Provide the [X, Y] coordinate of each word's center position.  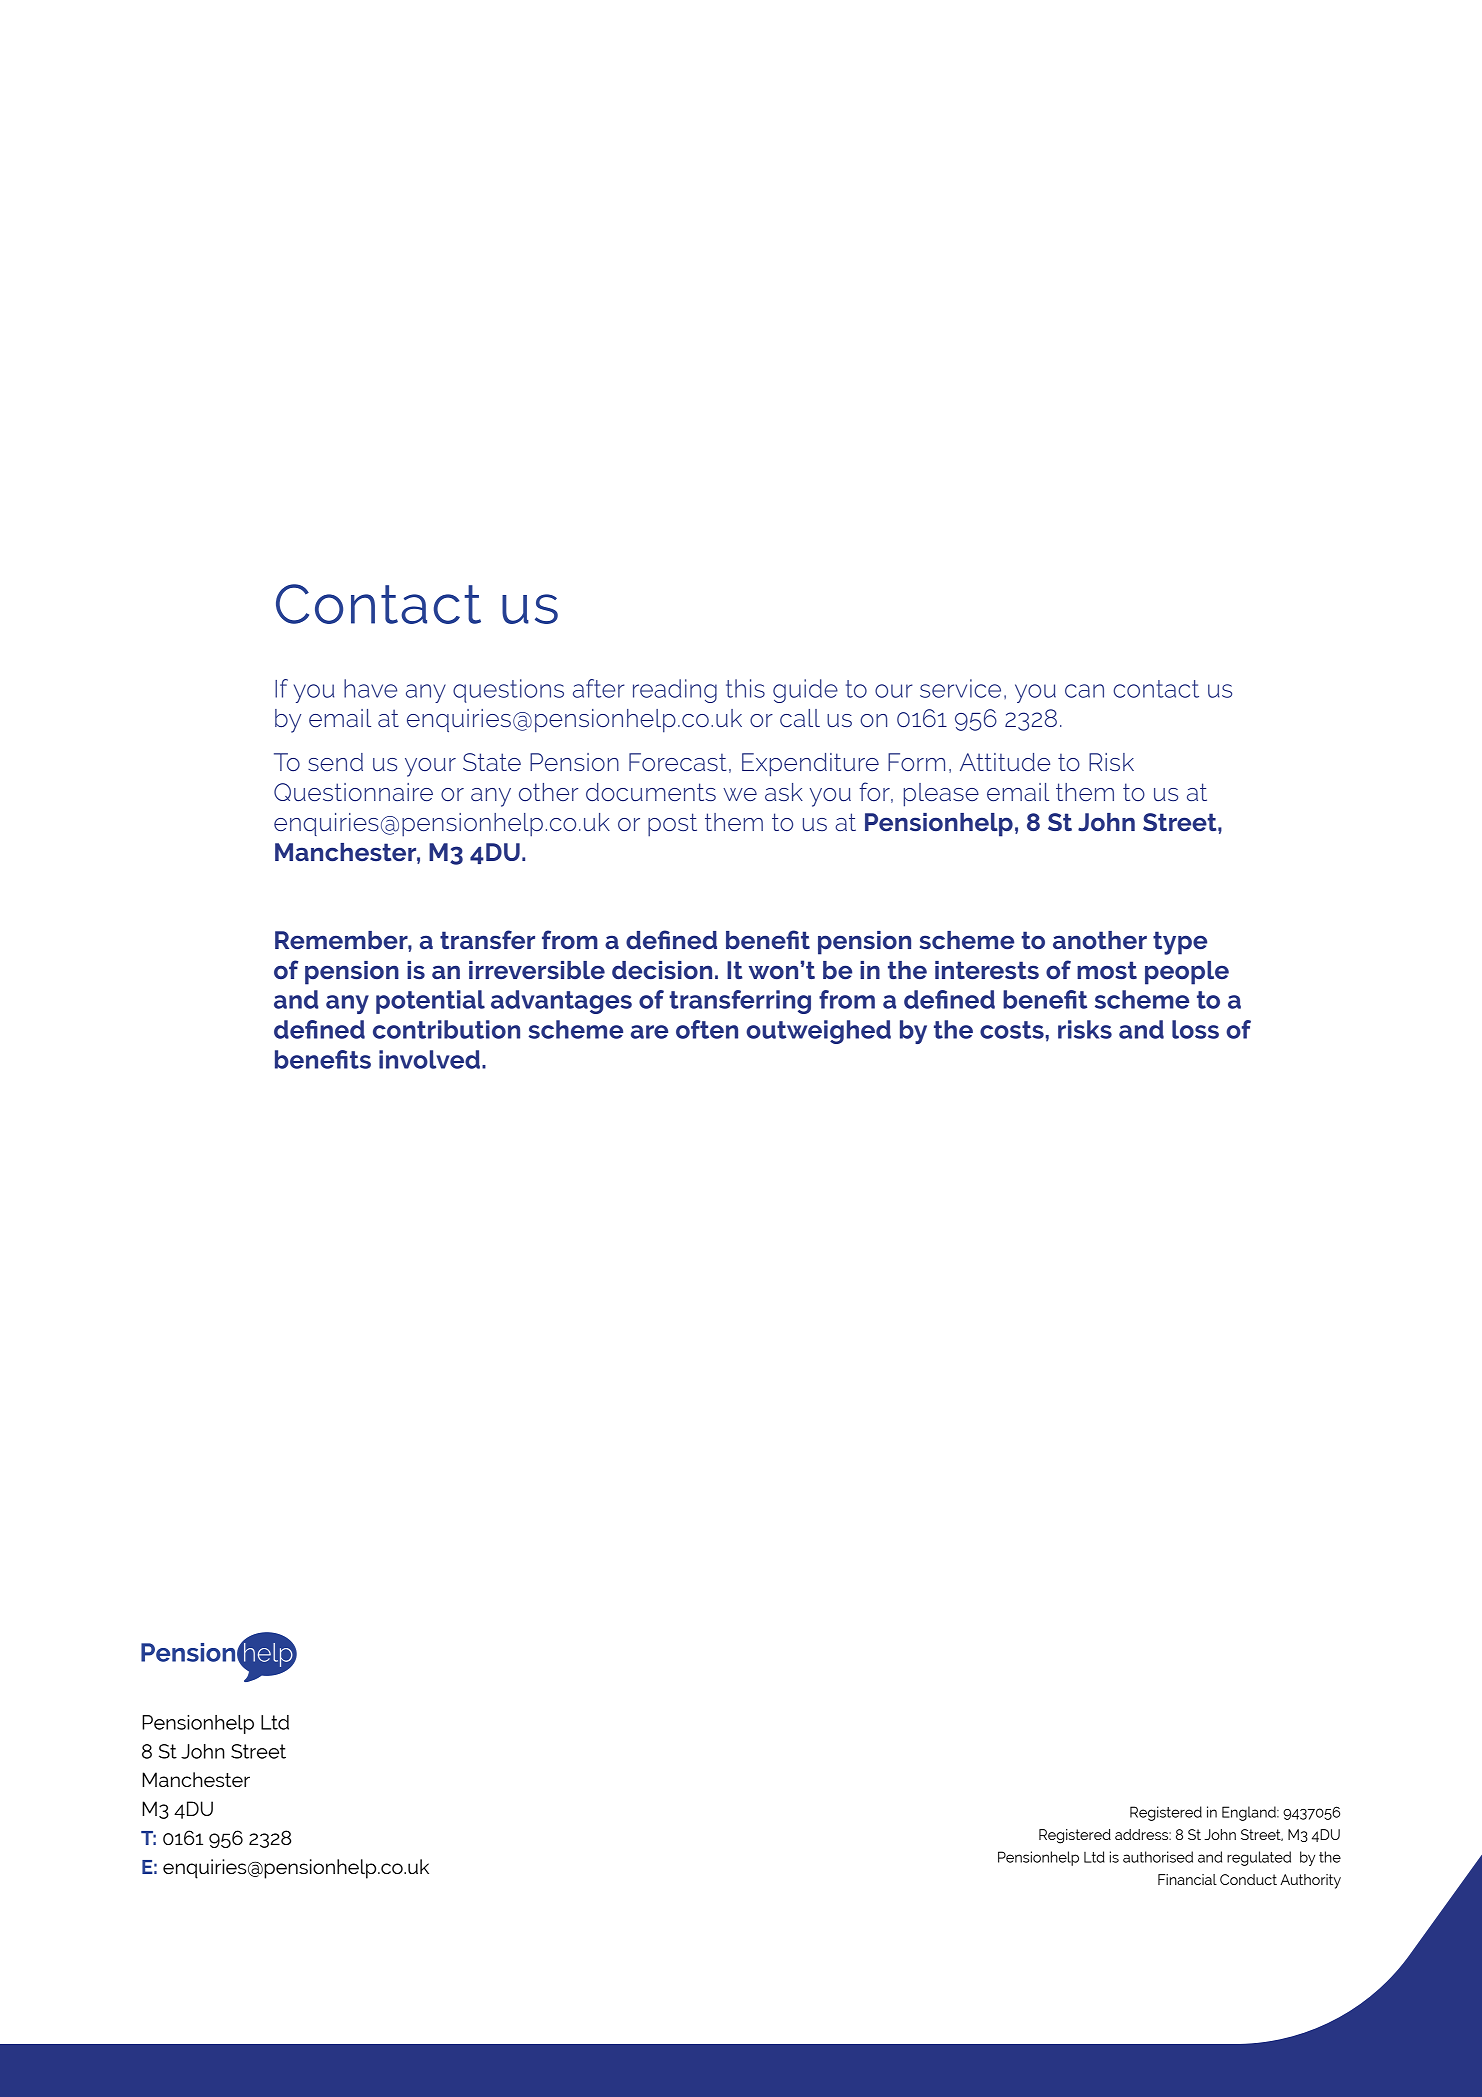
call [800, 718]
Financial [1187, 1879]
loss [1195, 1029]
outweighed [818, 1032]
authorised [1158, 1857]
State [492, 762]
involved [429, 1059]
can [1084, 691]
